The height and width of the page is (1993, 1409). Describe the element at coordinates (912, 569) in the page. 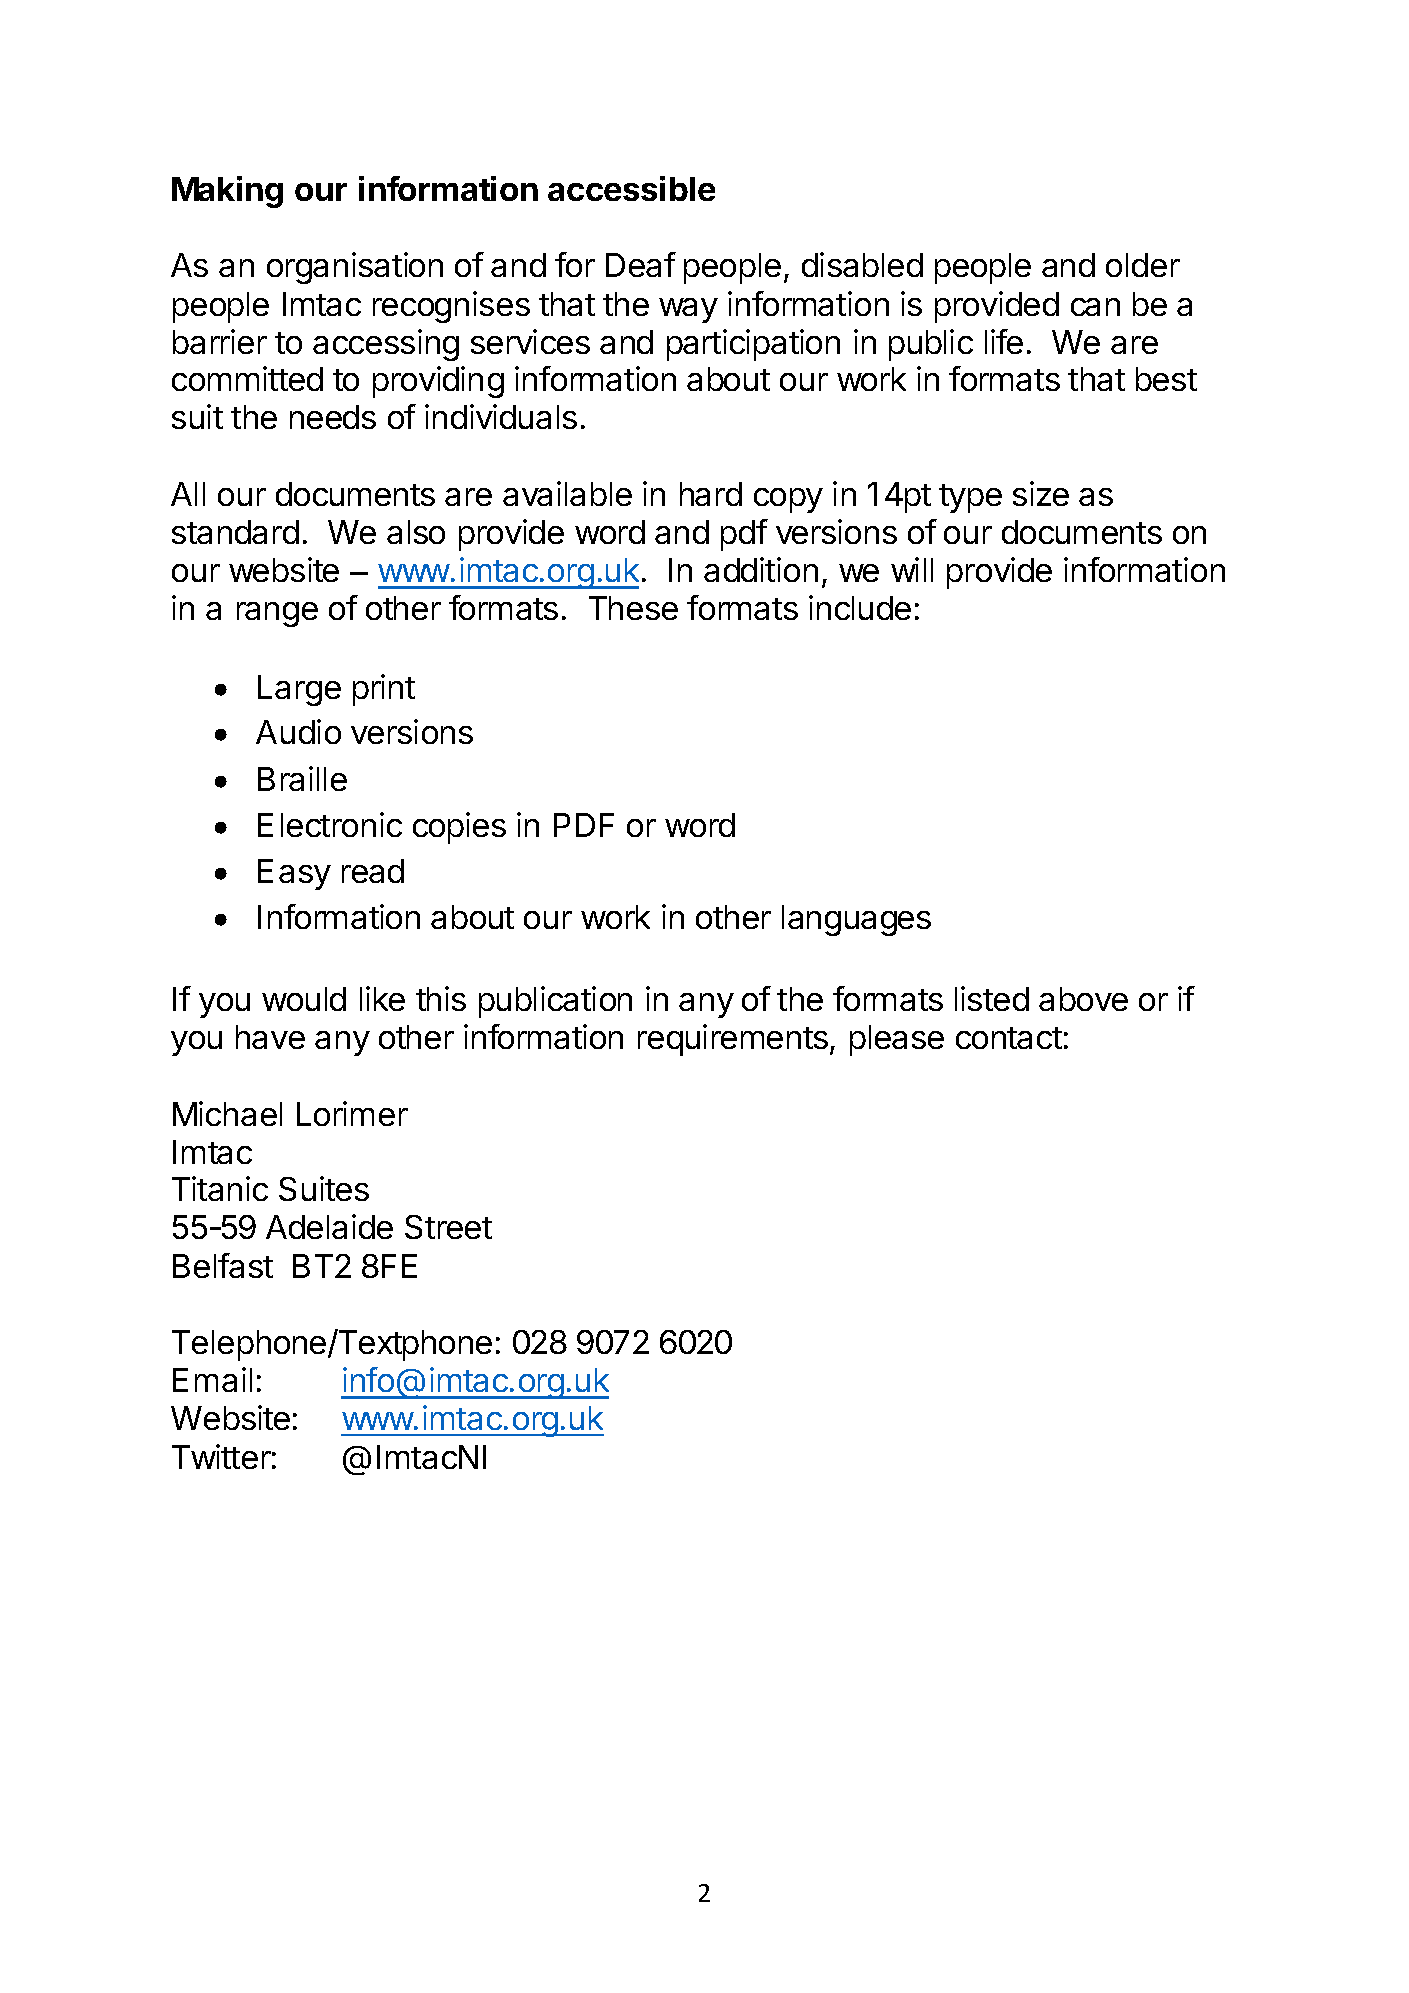

I see `will` at that location.
